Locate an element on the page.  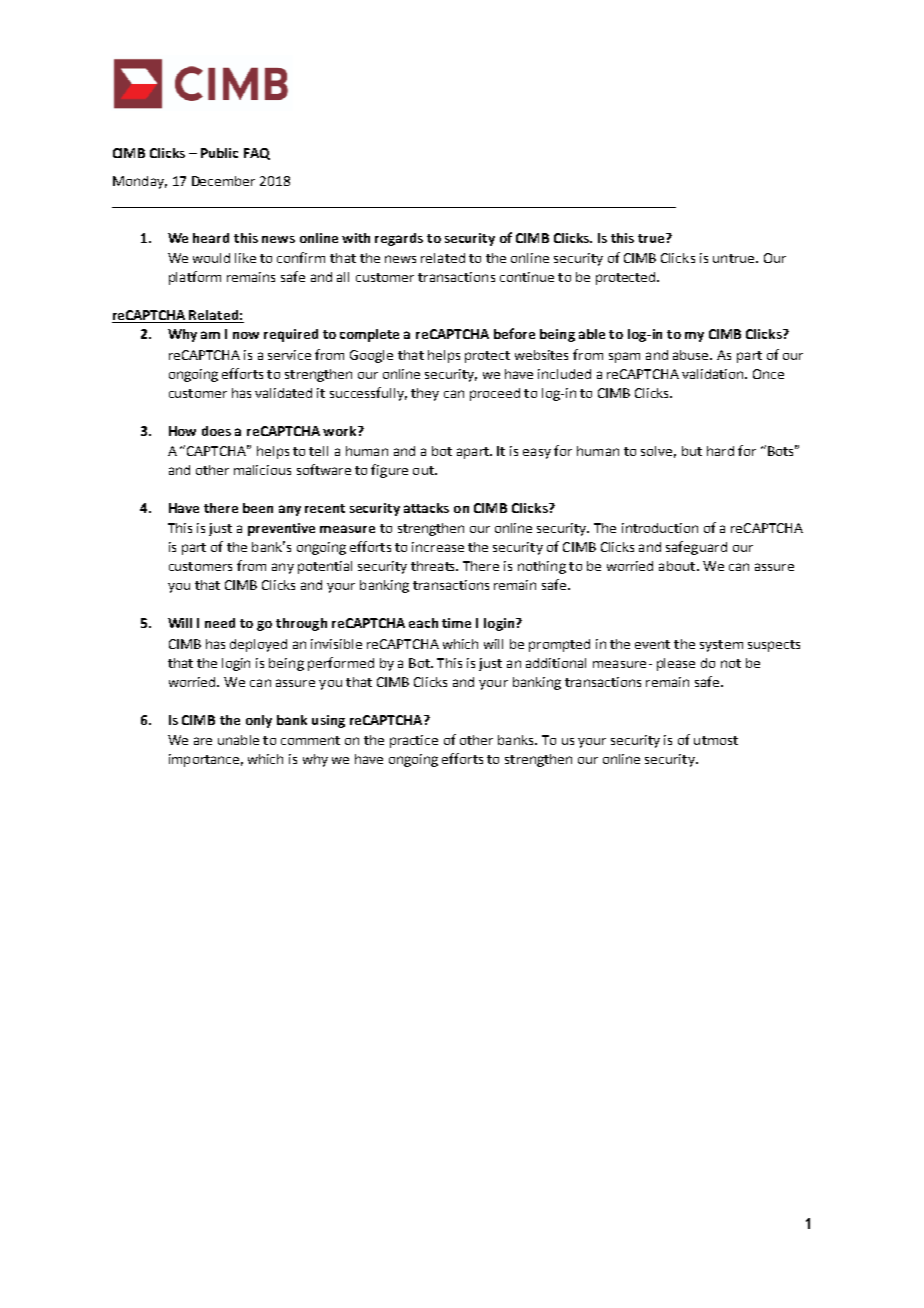
only is located at coordinates (259, 721).
